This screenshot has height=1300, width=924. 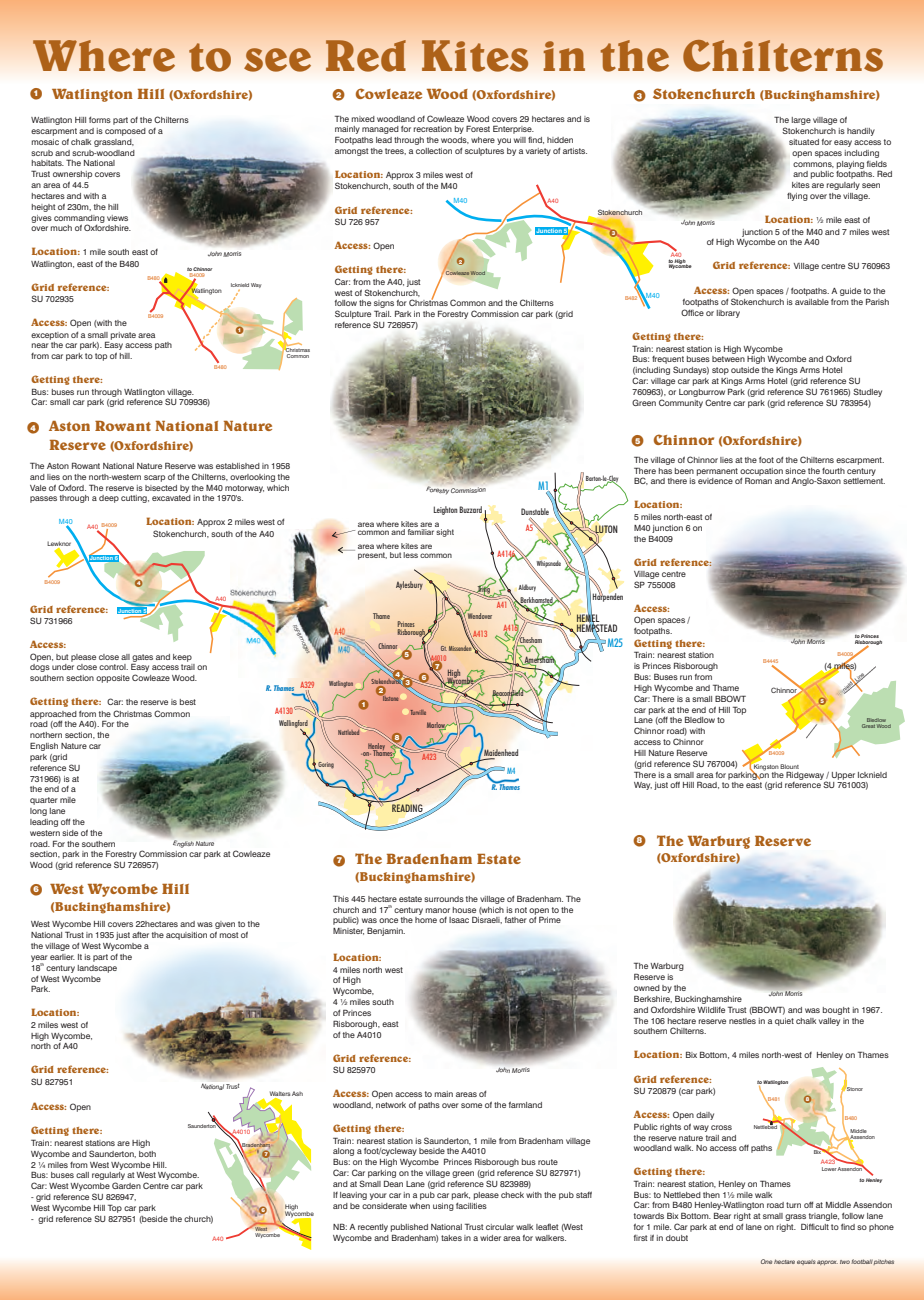 What do you see at coordinates (125, 132) in the screenshot?
I see `composed` at bounding box center [125, 132].
